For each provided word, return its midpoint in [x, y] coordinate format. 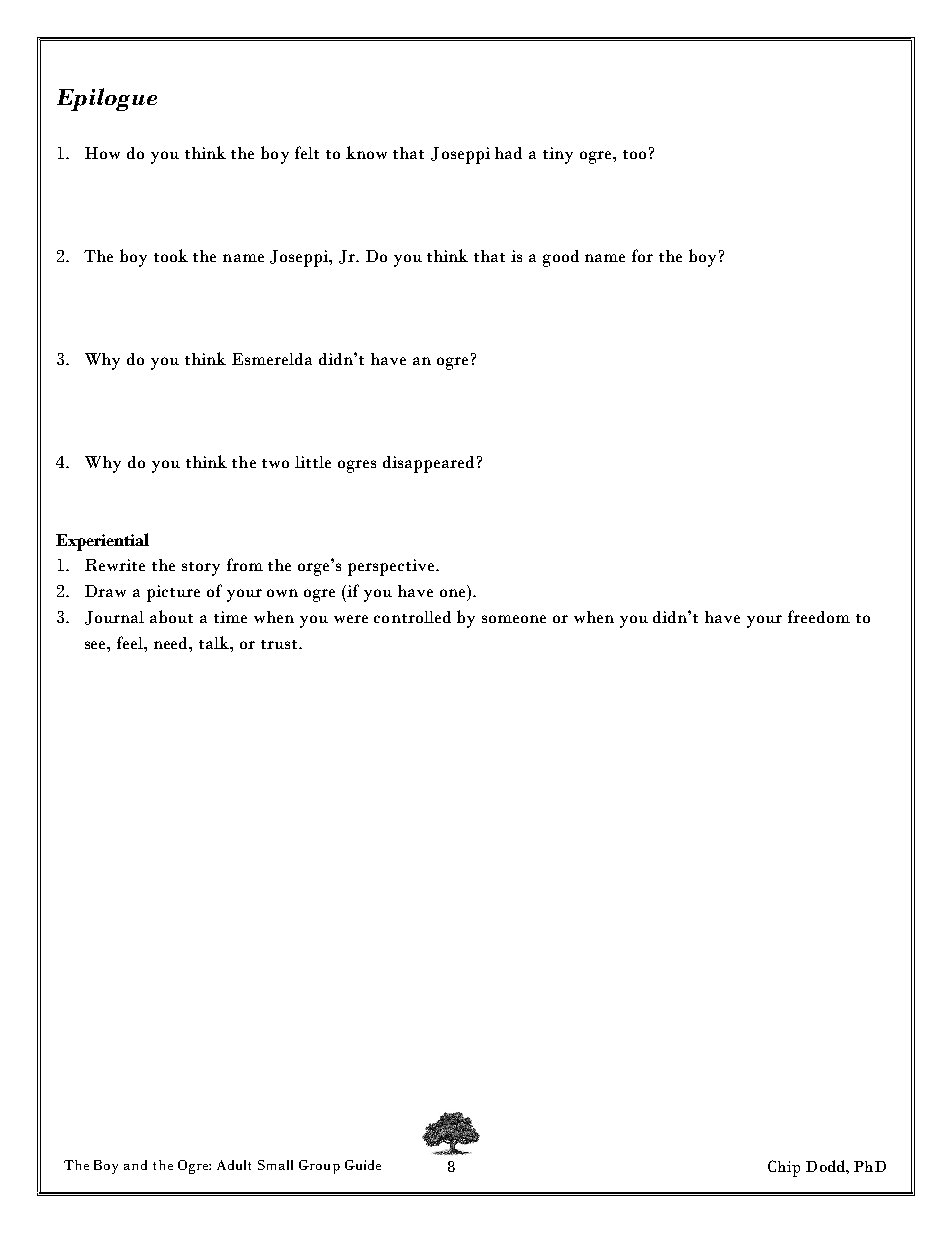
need [172, 643]
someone [514, 619]
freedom [819, 616]
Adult [234, 1165]
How [102, 153]
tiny [558, 155]
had [508, 153]
